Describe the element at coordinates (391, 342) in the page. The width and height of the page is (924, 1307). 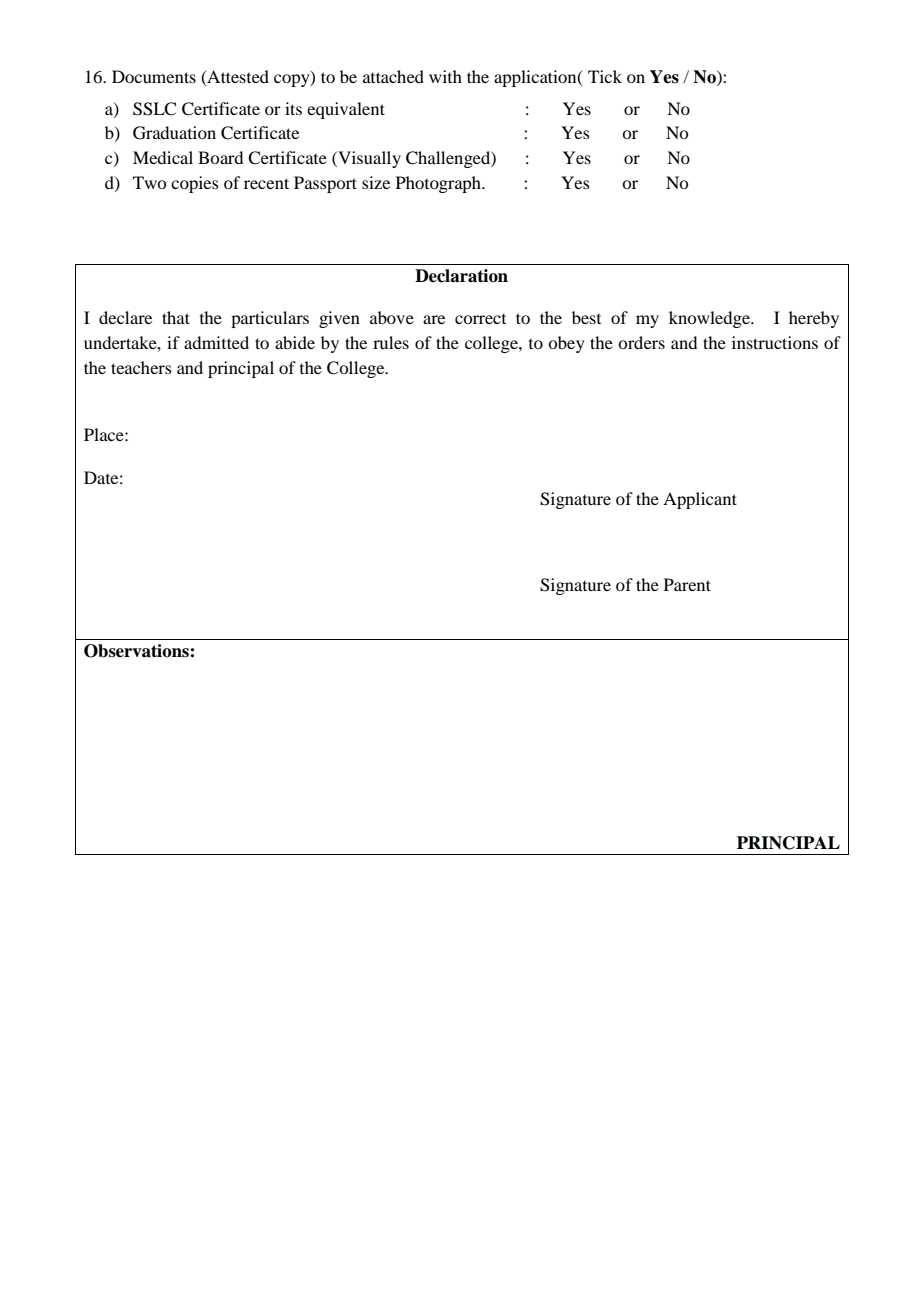
I see `rules` at that location.
